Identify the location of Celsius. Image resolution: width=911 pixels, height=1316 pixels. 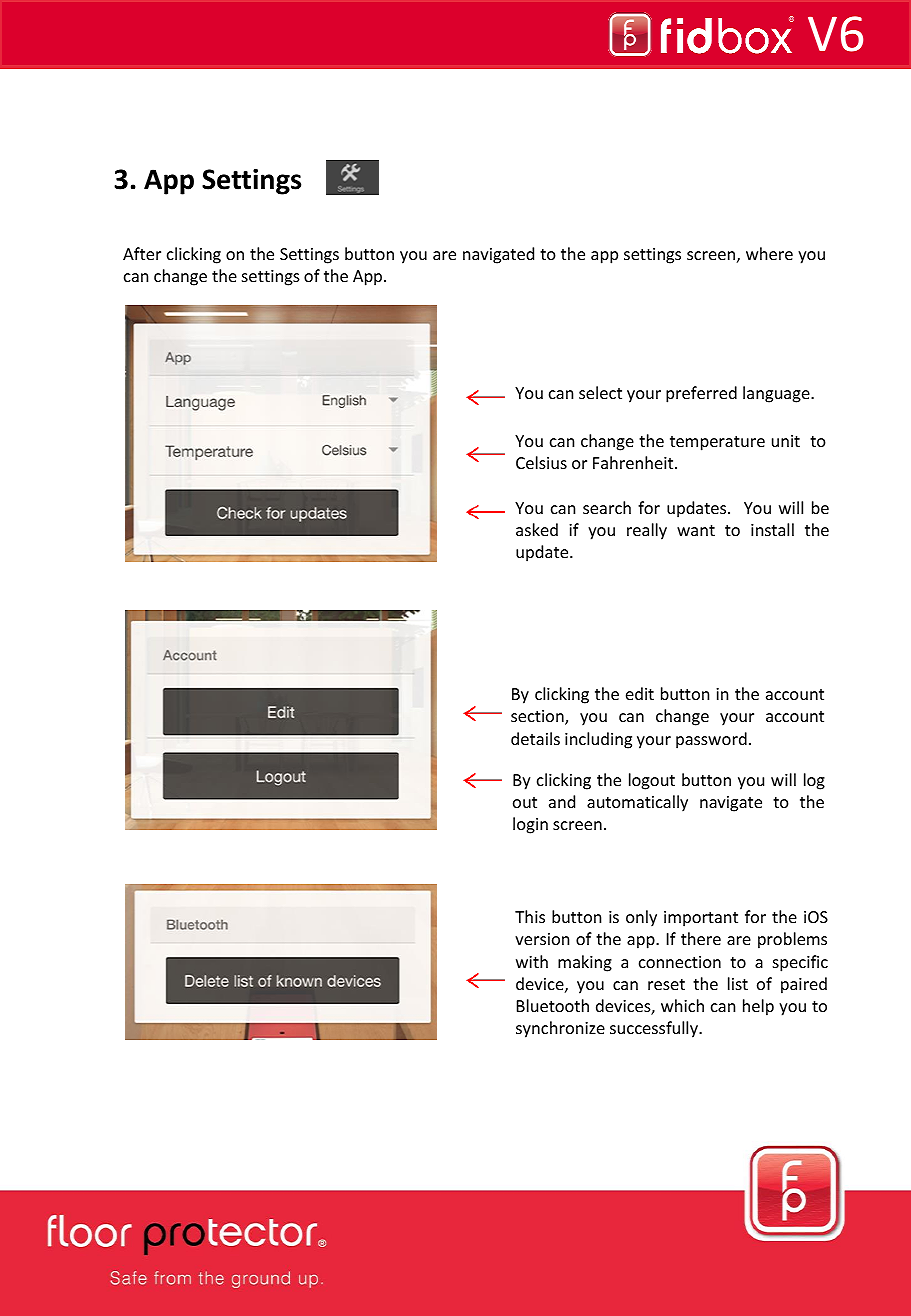
(541, 462).
